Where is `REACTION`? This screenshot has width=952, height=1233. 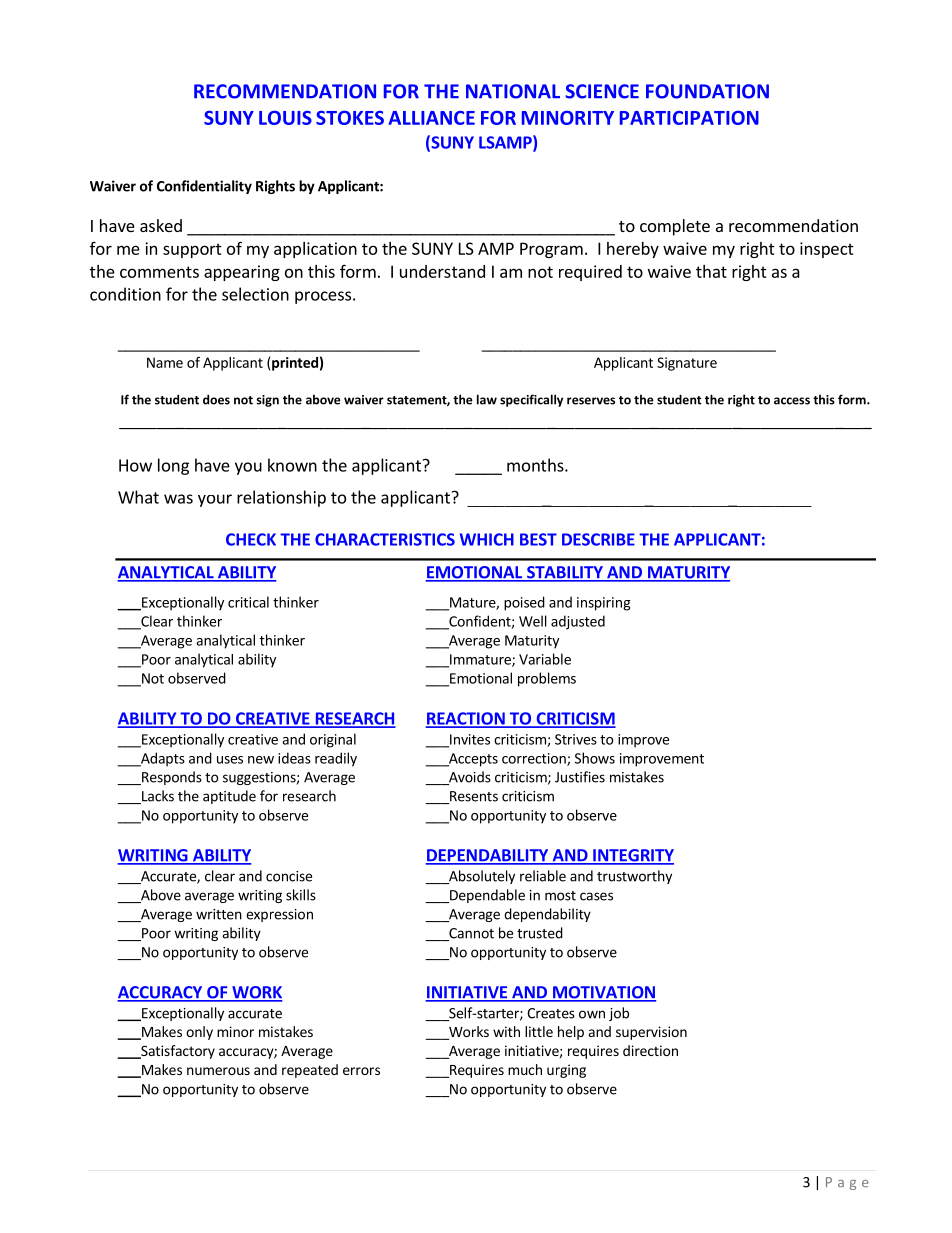
REACTION is located at coordinates (466, 719).
